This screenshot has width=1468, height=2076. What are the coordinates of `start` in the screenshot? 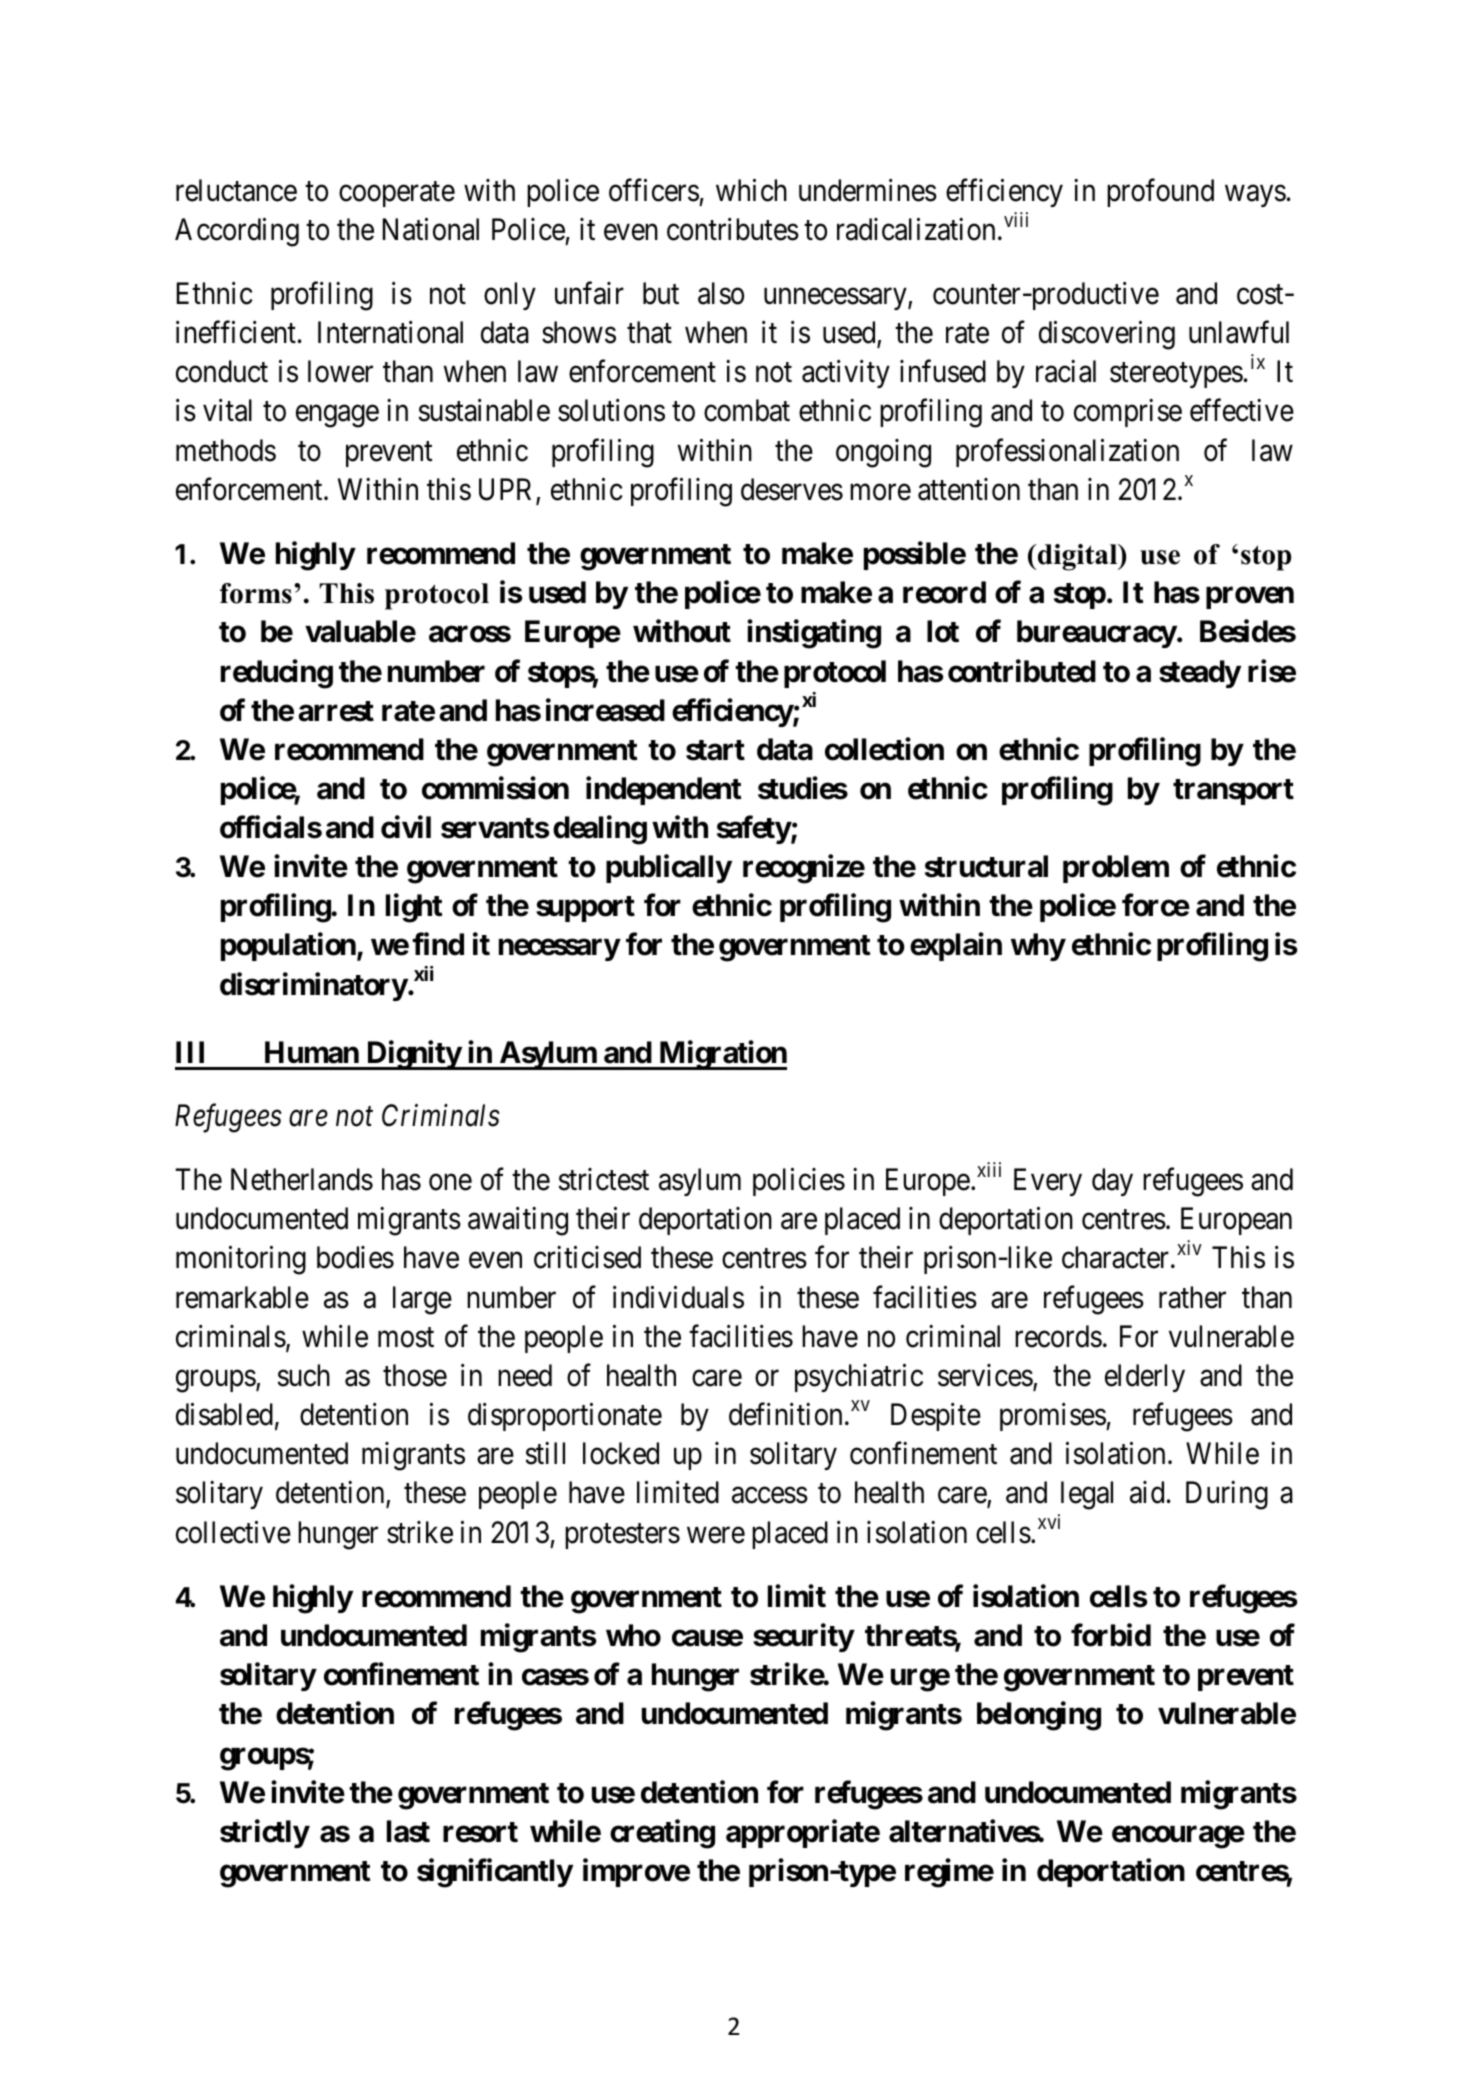 It's located at (715, 750).
